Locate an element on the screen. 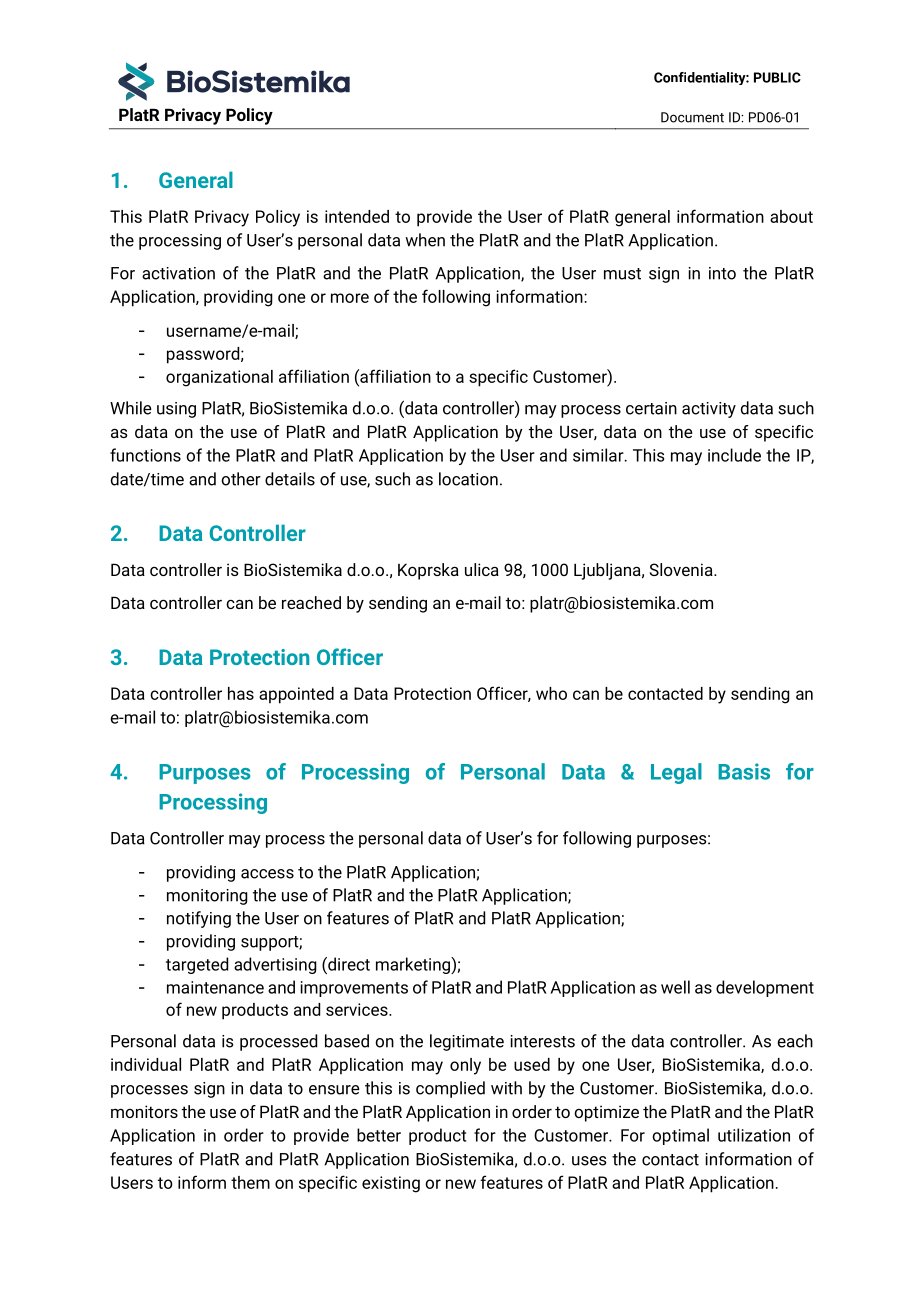 Image resolution: width=924 pixels, height=1308 pixels. intended is located at coordinates (357, 216).
